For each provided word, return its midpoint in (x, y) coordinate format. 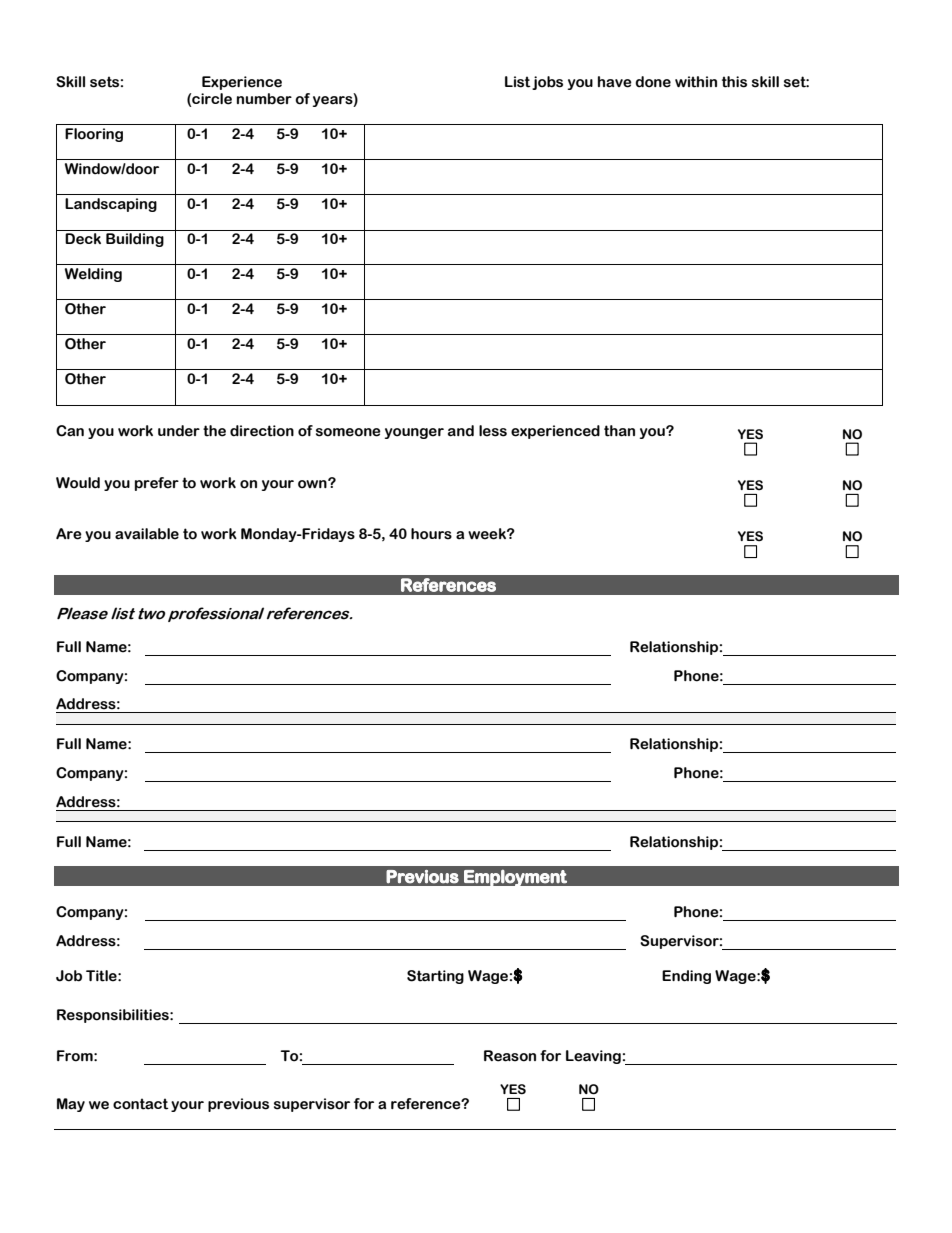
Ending (686, 977)
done (653, 82)
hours (431, 534)
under (179, 431)
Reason (510, 1056)
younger (414, 433)
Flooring (94, 135)
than (619, 431)
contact (141, 1104)
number (264, 99)
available (147, 534)
